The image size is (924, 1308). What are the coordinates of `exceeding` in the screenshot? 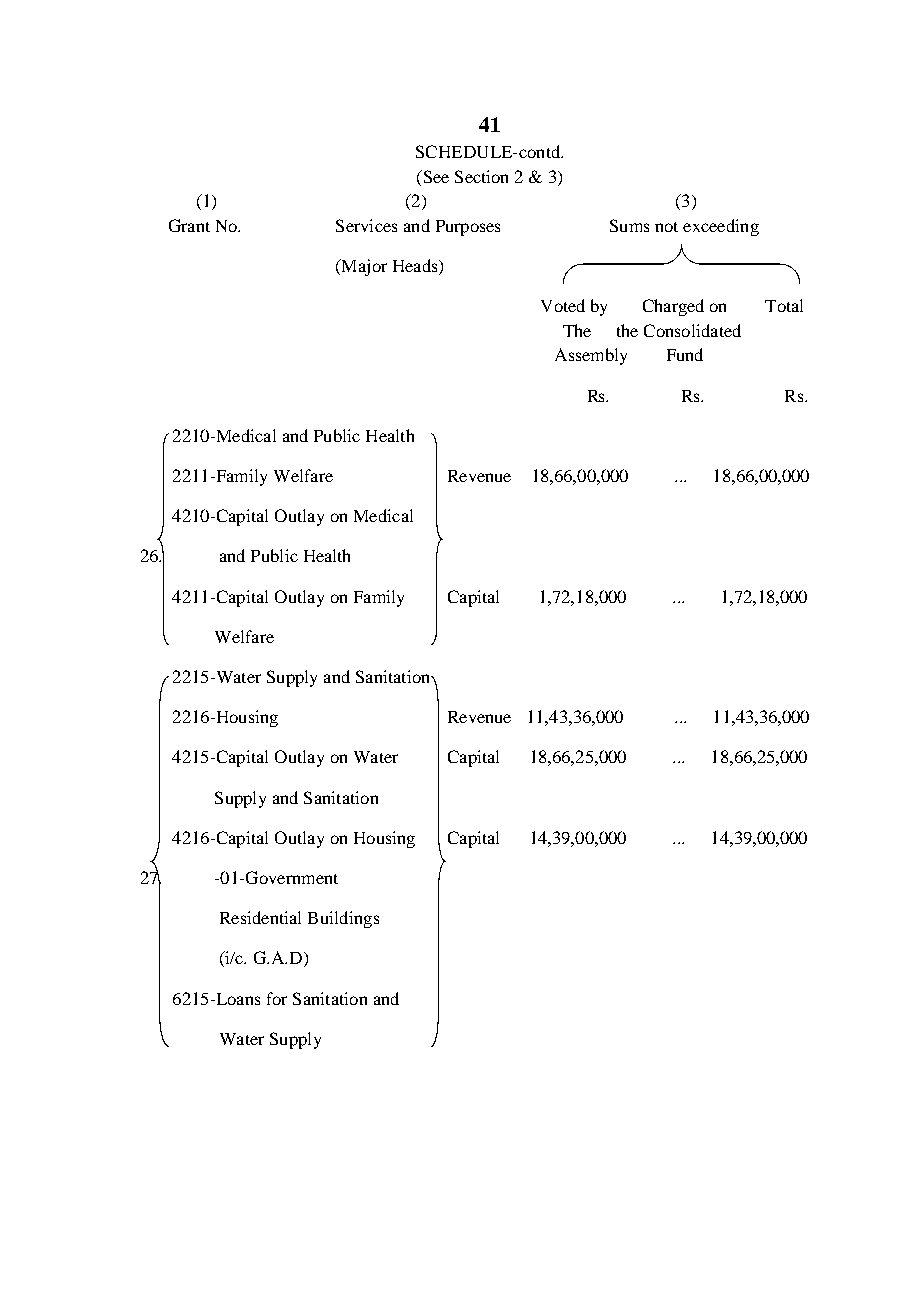 It's located at (721, 227).
